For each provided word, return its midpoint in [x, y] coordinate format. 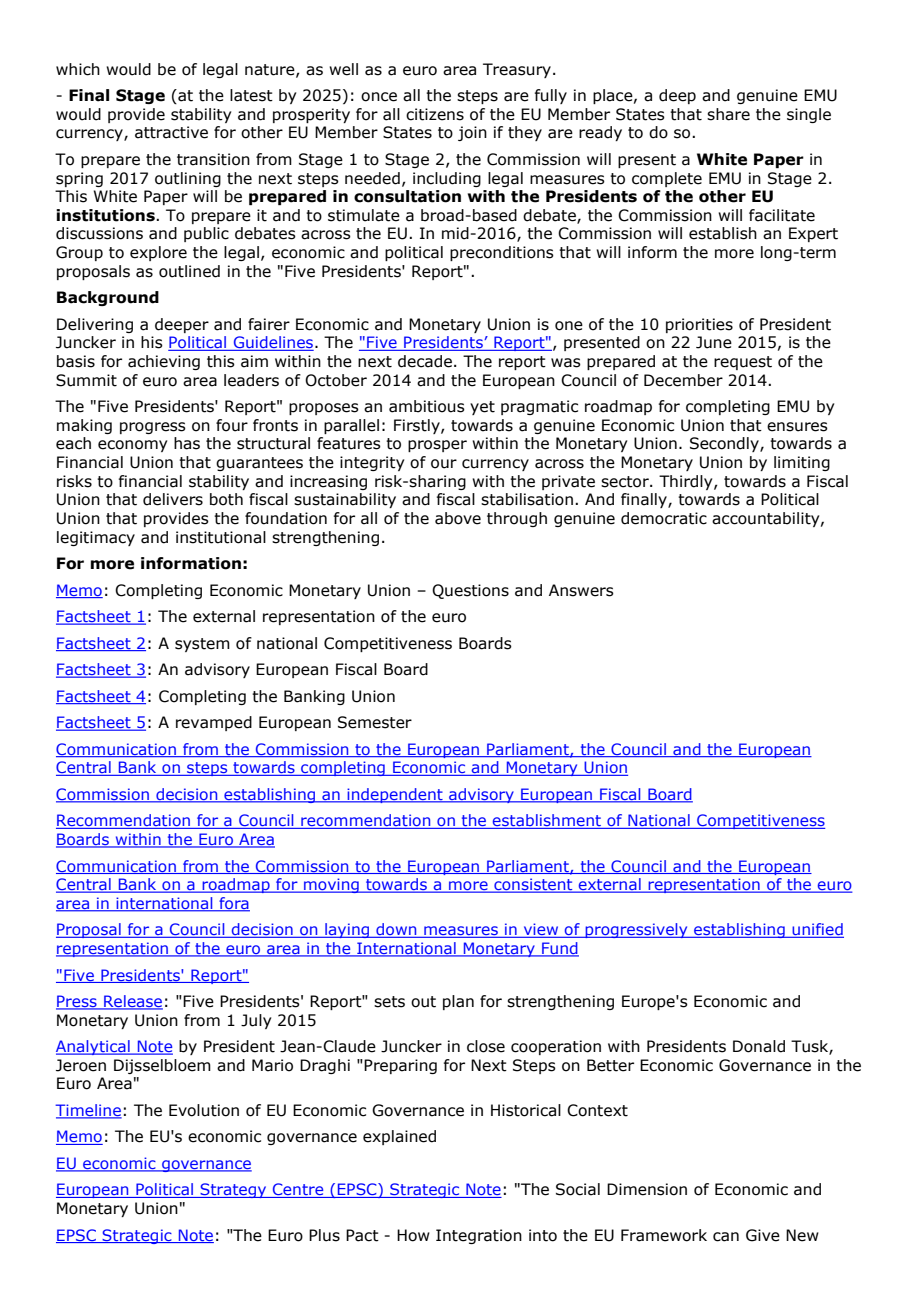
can [726, 1237]
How [413, 1235]
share [728, 114]
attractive [171, 132]
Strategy [233, 1190]
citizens [435, 114]
